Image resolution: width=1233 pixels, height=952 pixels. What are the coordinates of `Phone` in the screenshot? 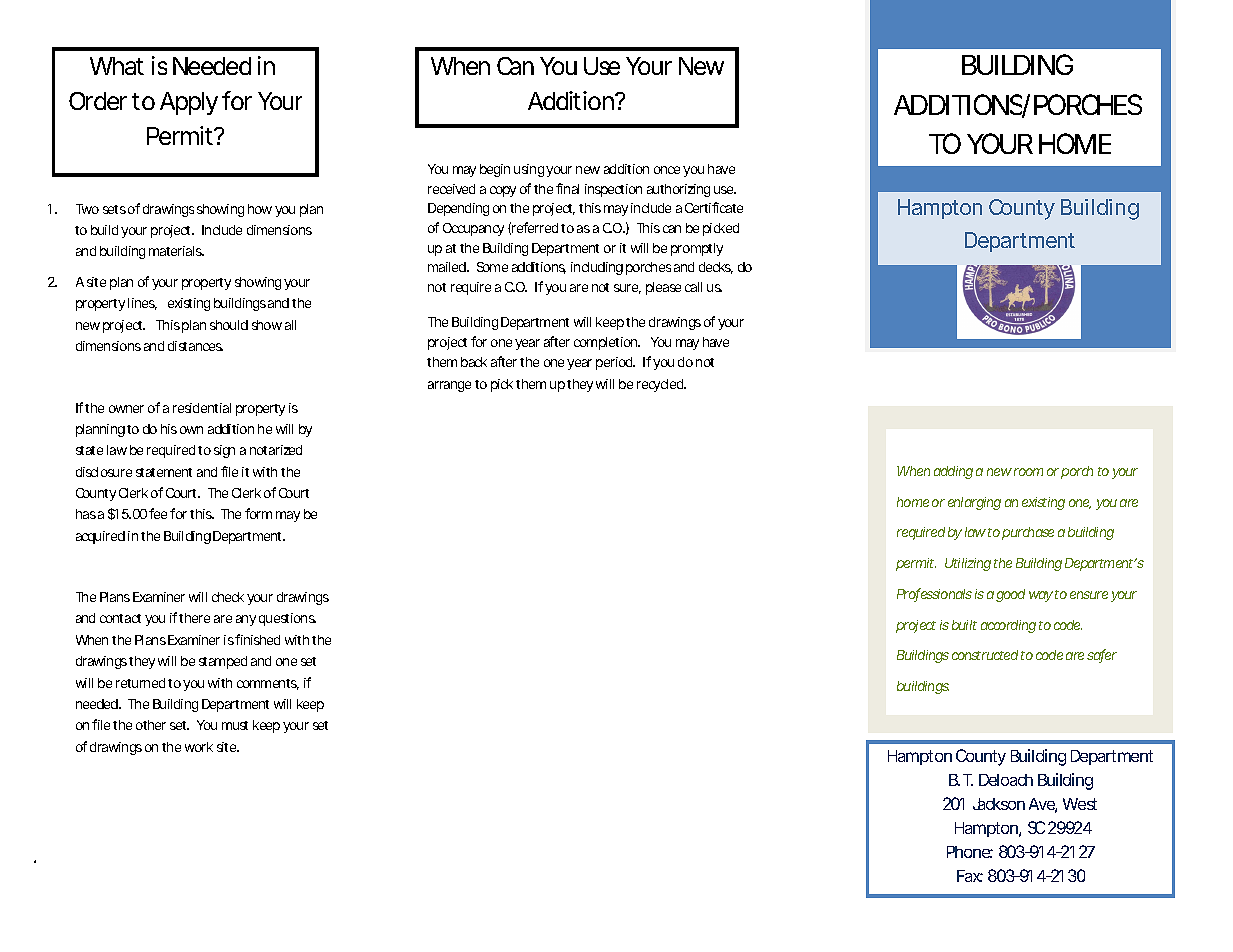 It's located at (970, 852).
